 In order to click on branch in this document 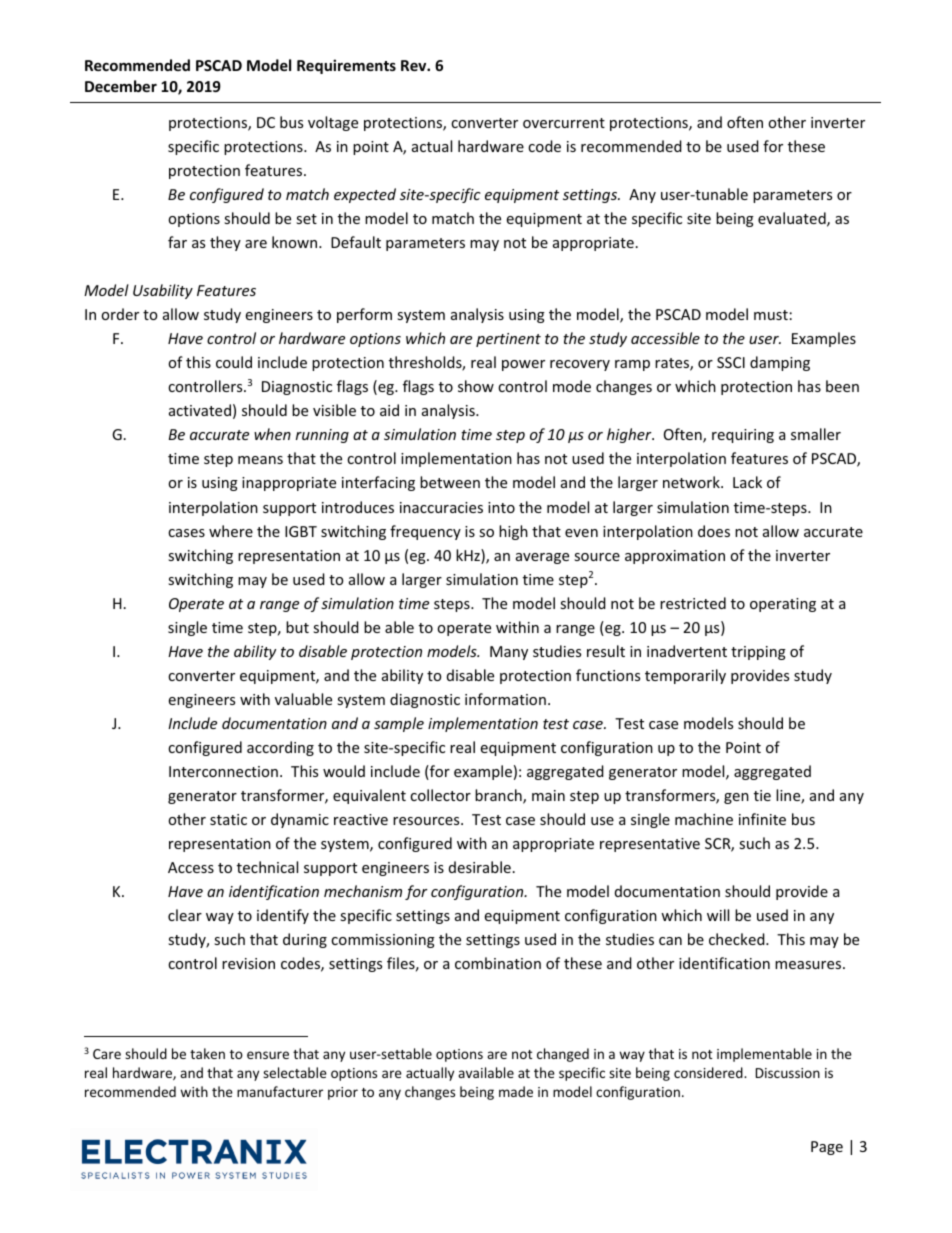, I will do `click(499, 796)`.
